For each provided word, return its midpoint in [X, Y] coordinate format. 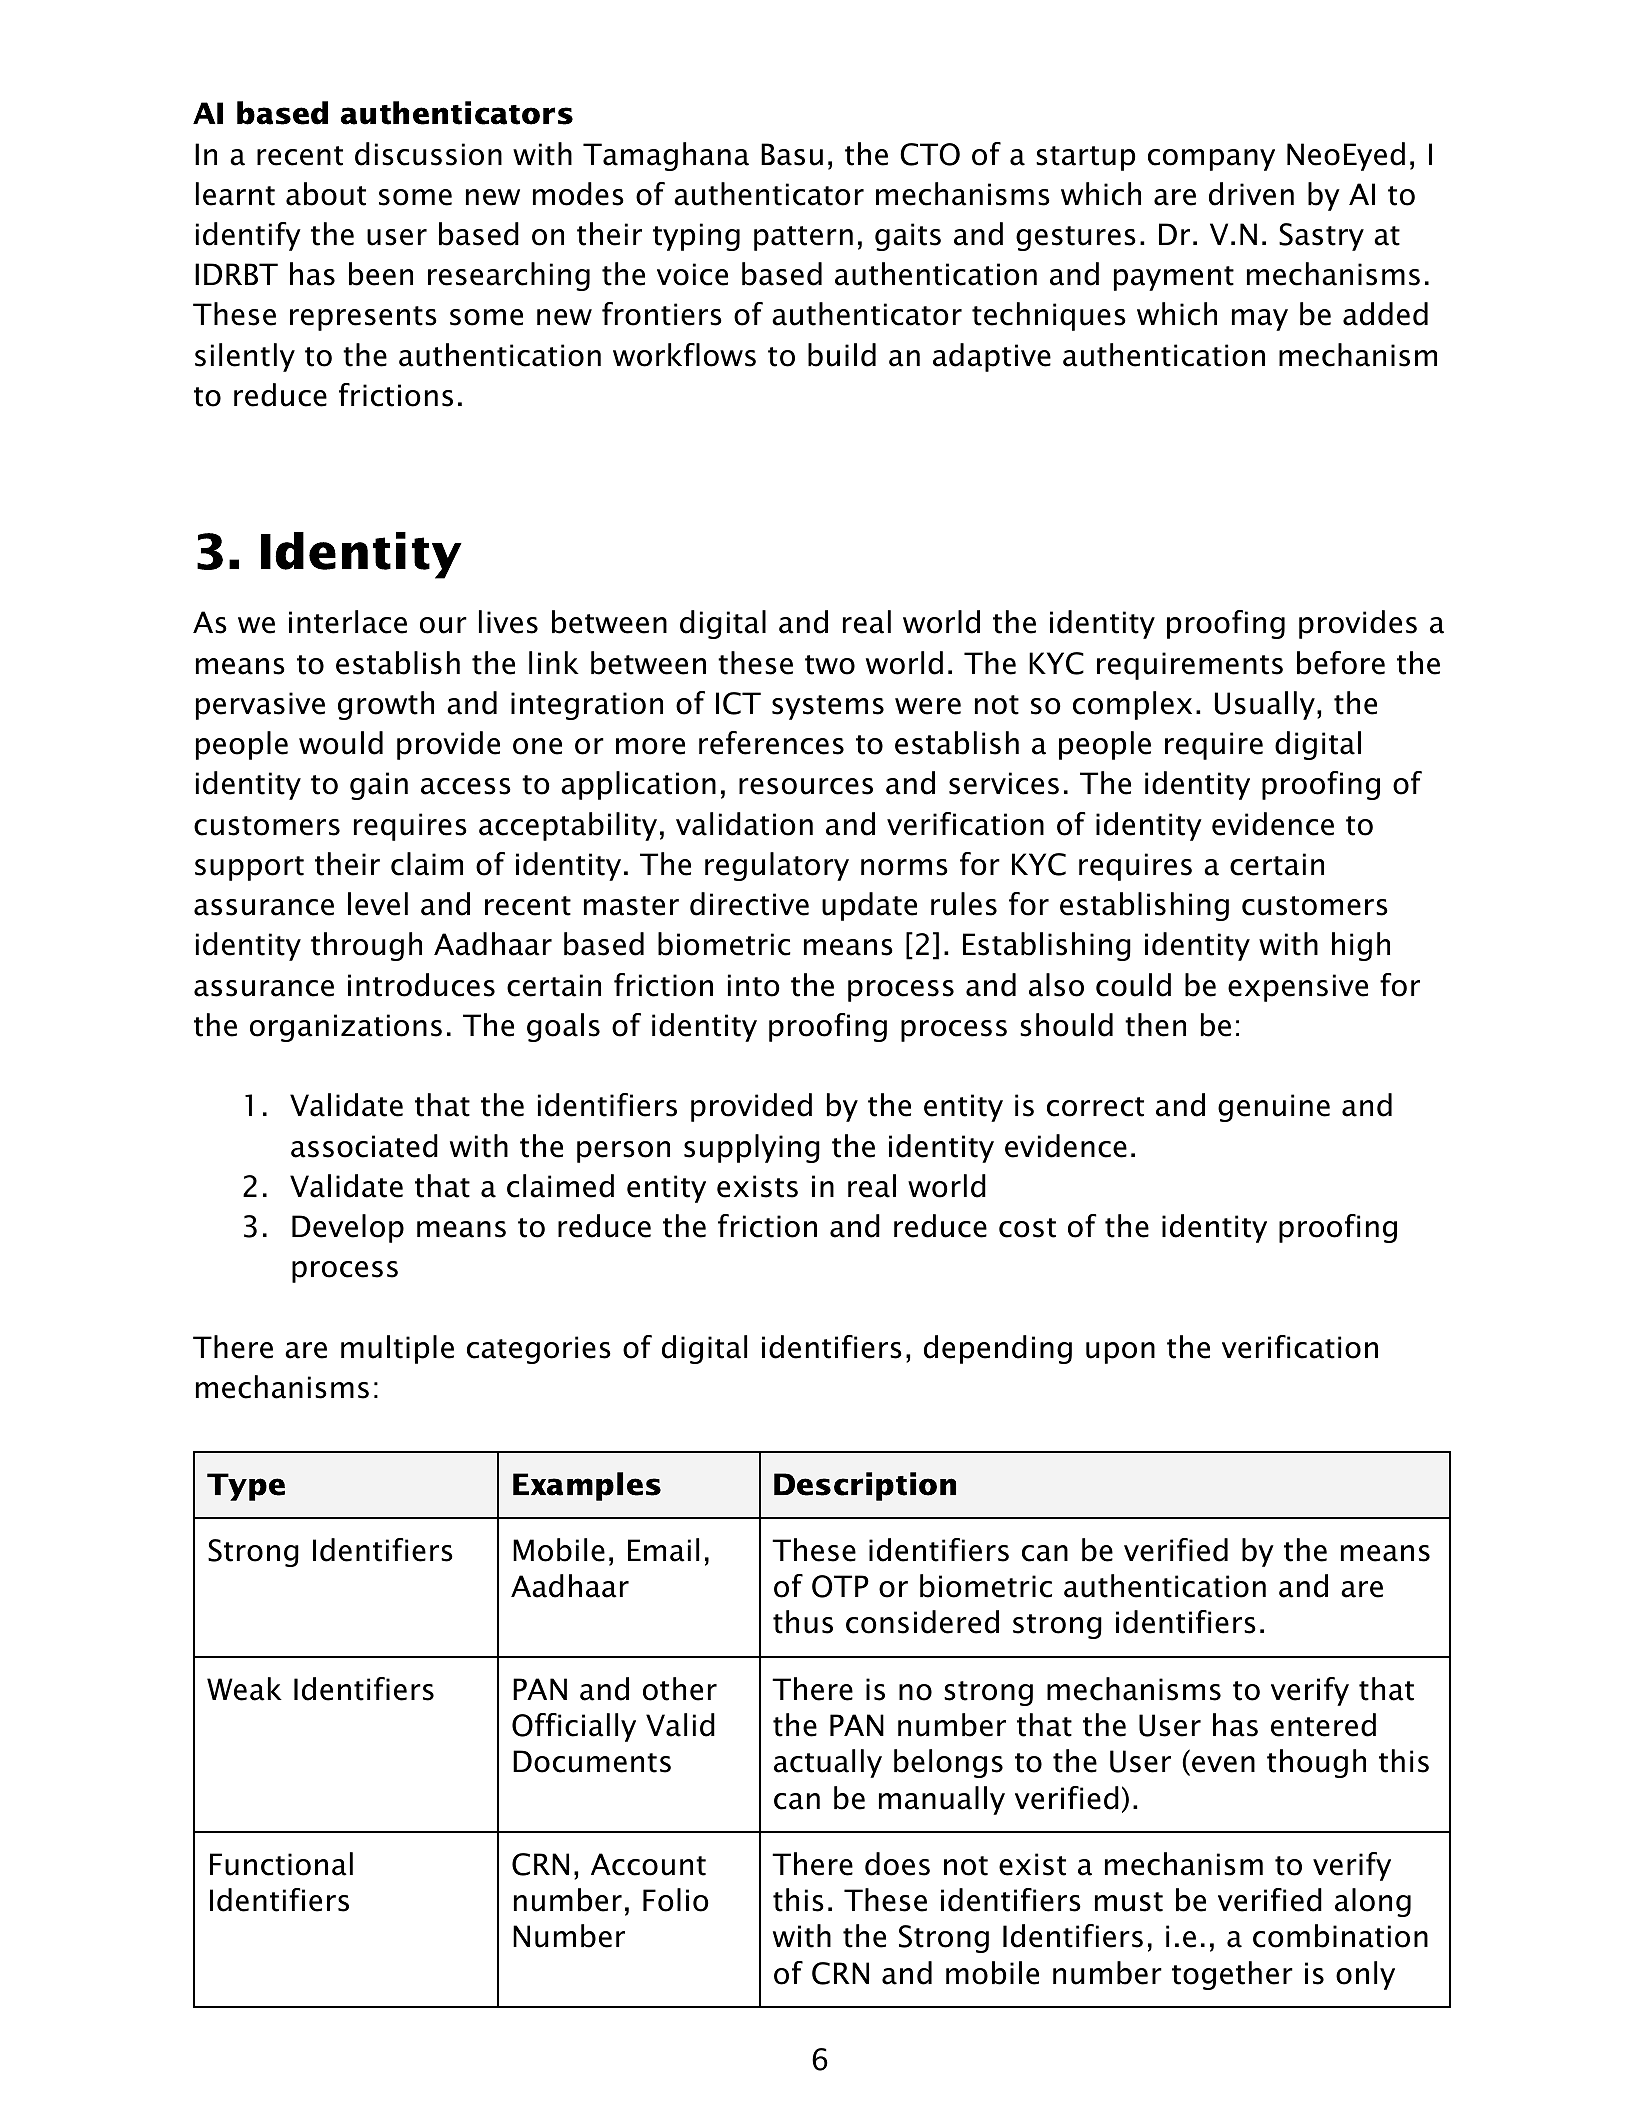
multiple [397, 1349]
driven [1251, 194]
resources [806, 786]
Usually [1265, 705]
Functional [281, 1864]
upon [1120, 1353]
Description [865, 1486]
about [326, 194]
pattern [803, 238]
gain [379, 786]
